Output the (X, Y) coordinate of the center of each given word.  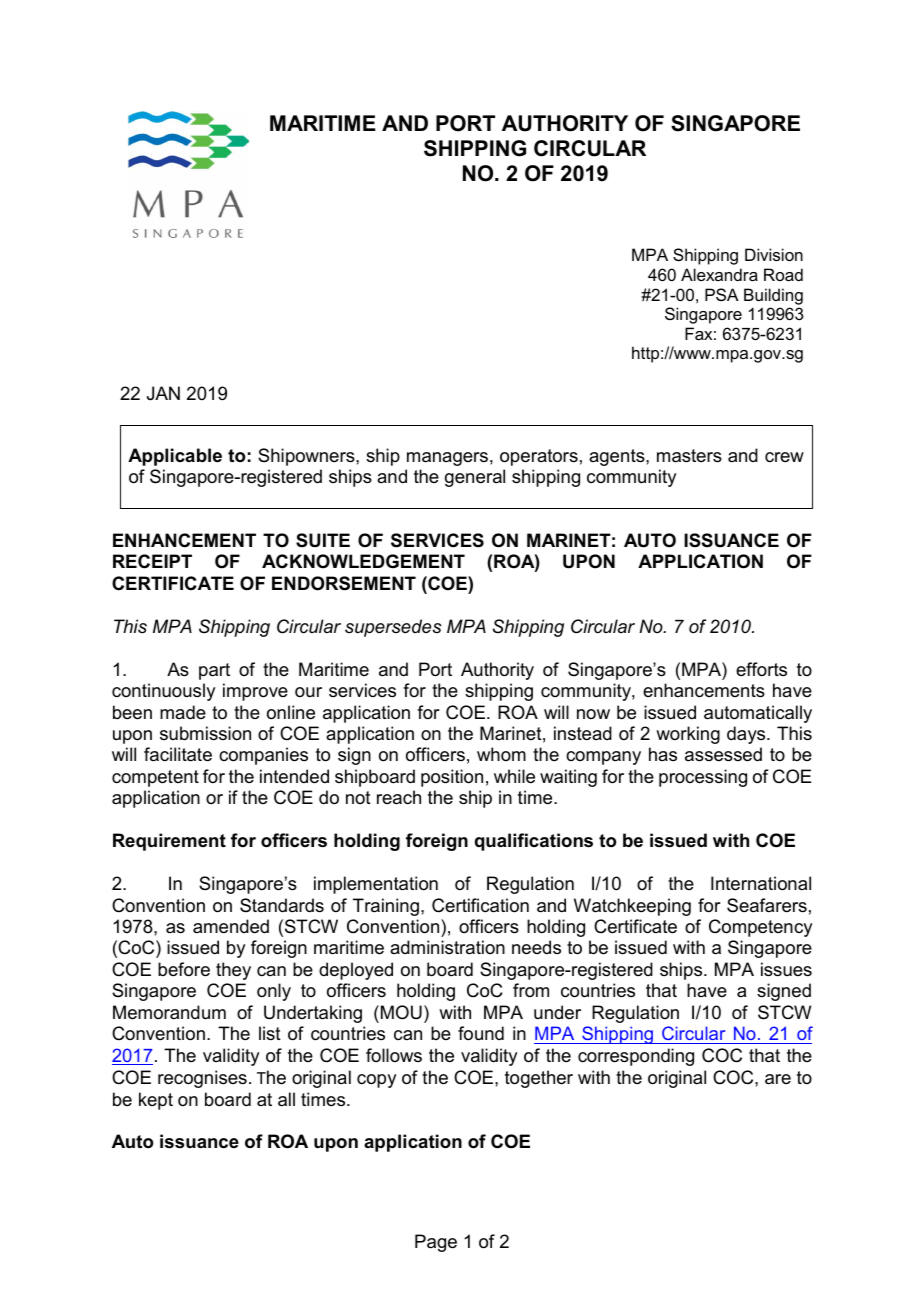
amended (231, 926)
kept (156, 1101)
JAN (163, 393)
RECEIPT (152, 561)
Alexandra (719, 274)
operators (539, 457)
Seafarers (767, 905)
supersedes (393, 628)
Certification (480, 905)
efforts (761, 669)
